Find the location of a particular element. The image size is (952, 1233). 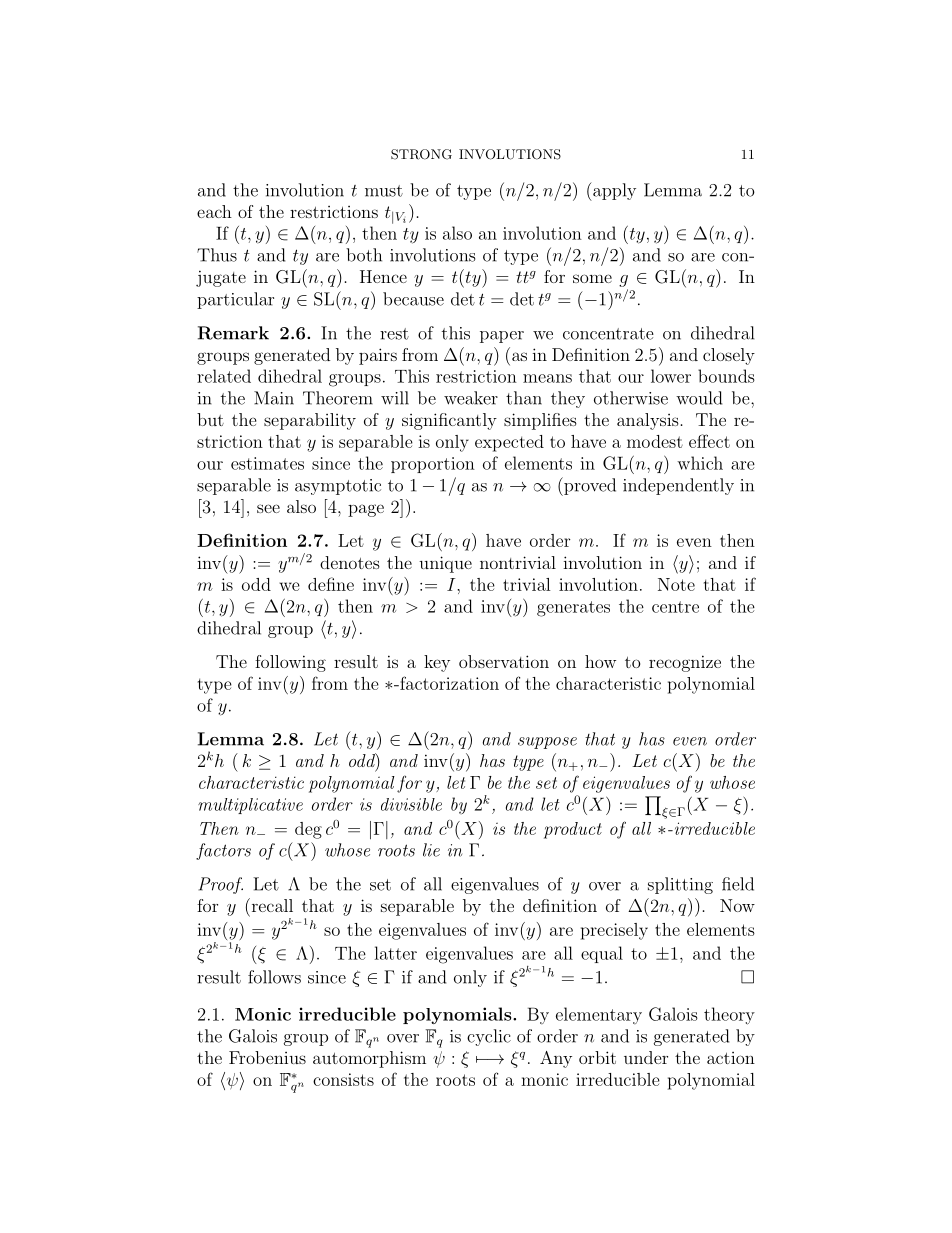

under is located at coordinates (646, 1057).
